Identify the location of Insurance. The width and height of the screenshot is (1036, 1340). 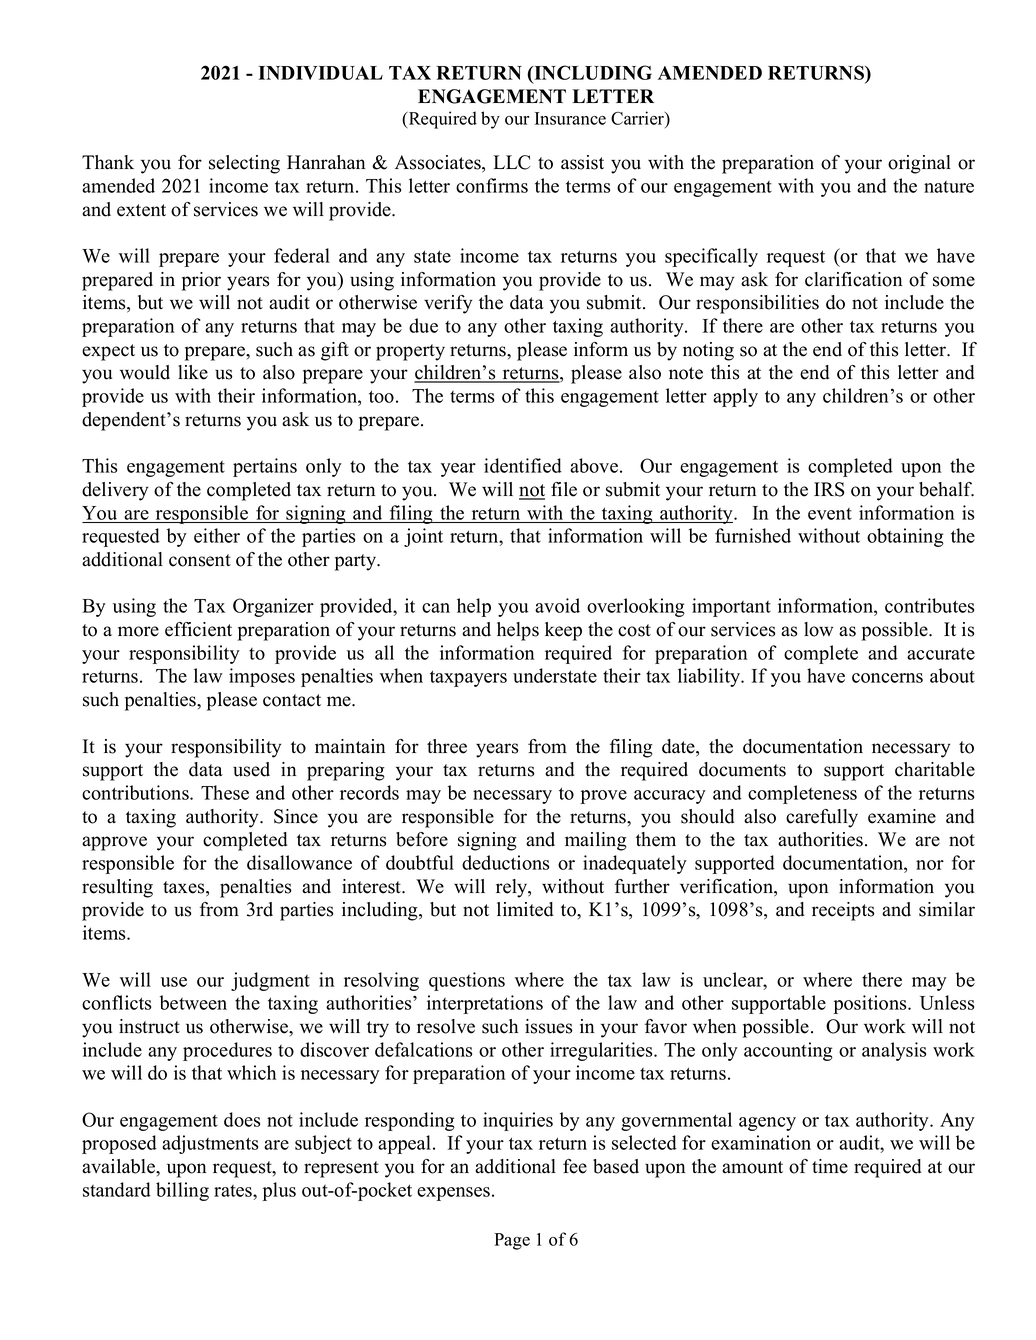
(570, 118).
